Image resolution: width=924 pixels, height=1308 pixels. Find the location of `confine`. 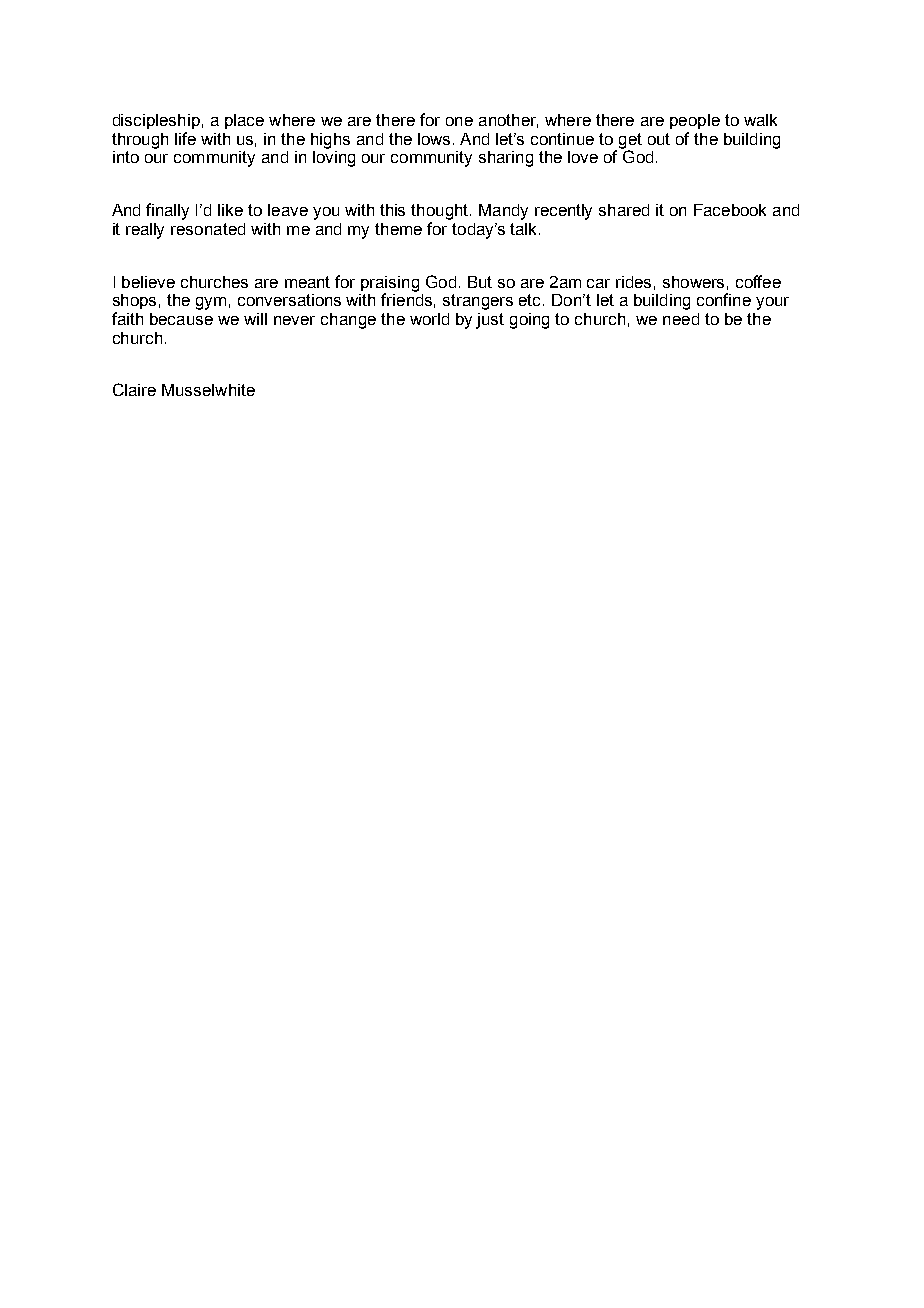

confine is located at coordinates (724, 299).
